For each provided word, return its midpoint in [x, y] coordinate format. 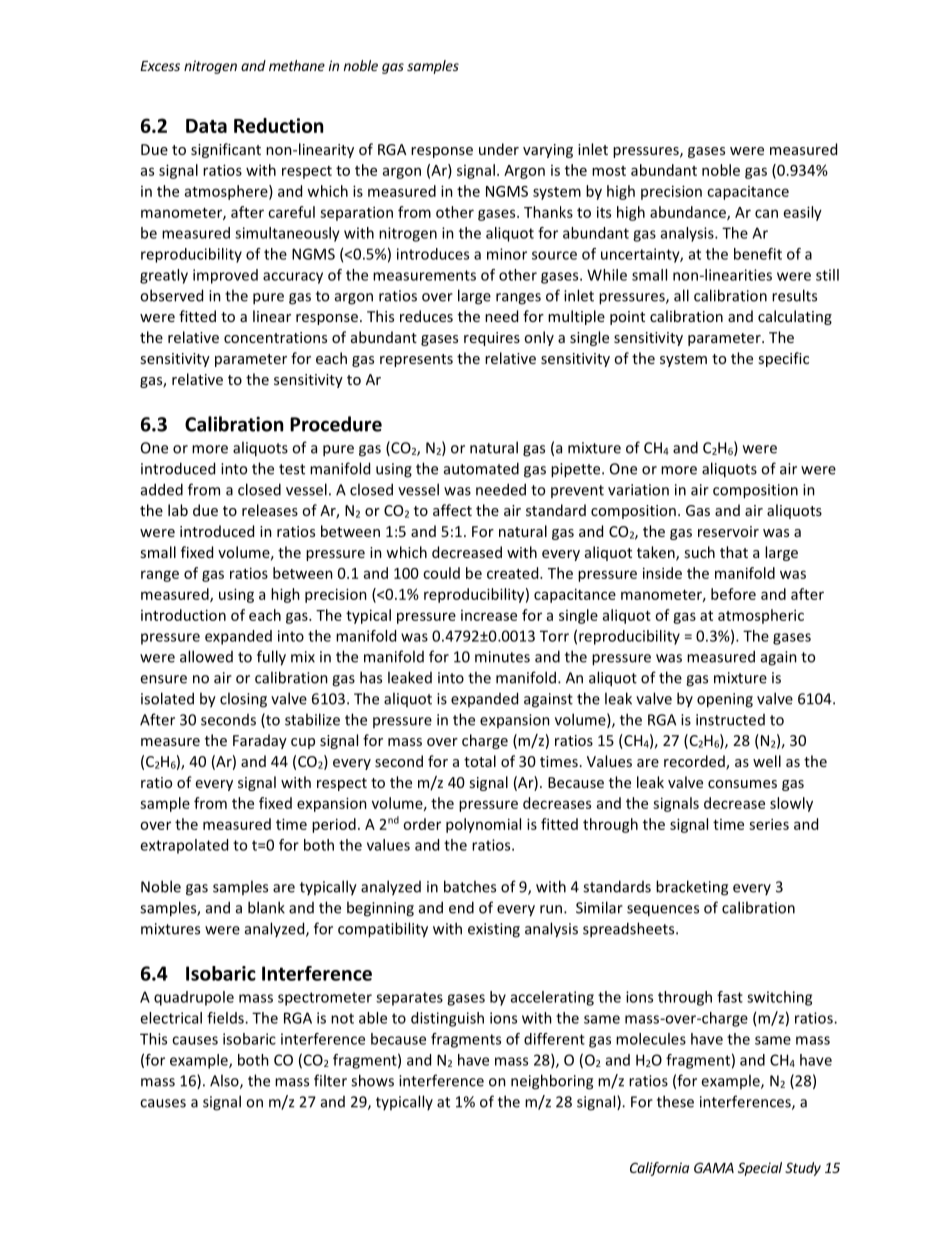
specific [783, 359]
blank [266, 907]
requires [492, 339]
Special [760, 1169]
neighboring [552, 1082]
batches [470, 886]
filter [330, 1080]
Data [206, 126]
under [499, 149]
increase [489, 615]
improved [225, 276]
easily [803, 213]
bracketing [692, 888]
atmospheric [761, 616]
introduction [183, 615]
